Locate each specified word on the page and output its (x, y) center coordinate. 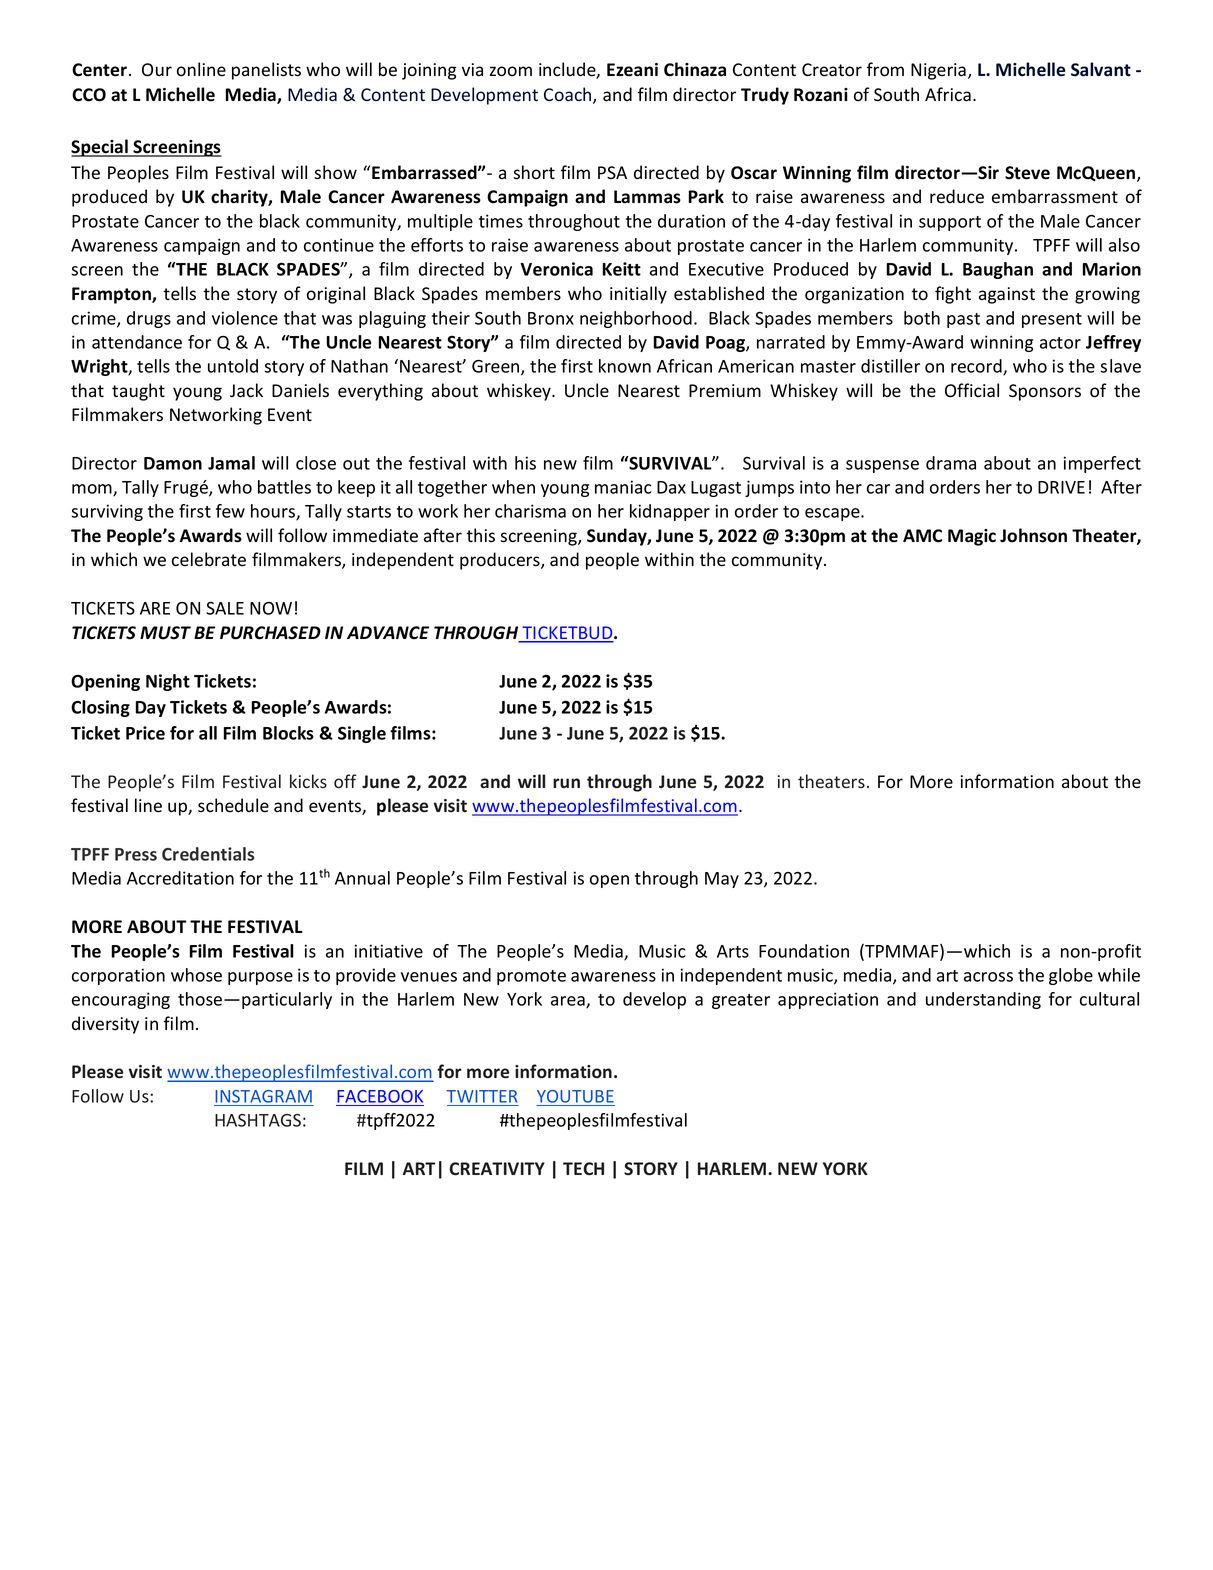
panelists (266, 71)
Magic (972, 537)
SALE (225, 608)
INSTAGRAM (263, 1096)
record (977, 367)
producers (501, 561)
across (988, 977)
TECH (583, 1168)
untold (233, 366)
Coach (569, 95)
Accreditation (180, 878)
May (722, 880)
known (625, 366)
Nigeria (938, 71)
